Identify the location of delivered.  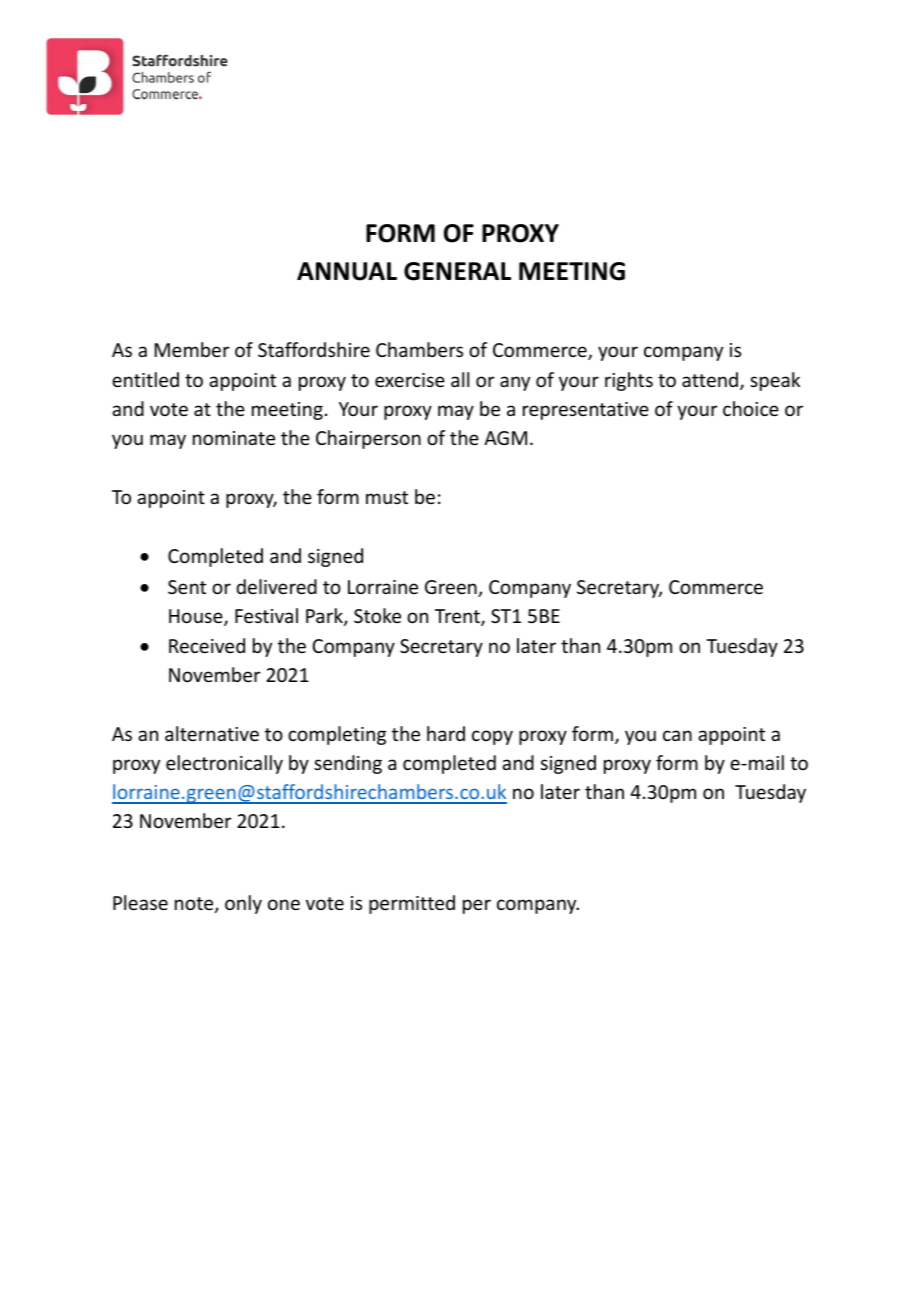
(276, 586).
